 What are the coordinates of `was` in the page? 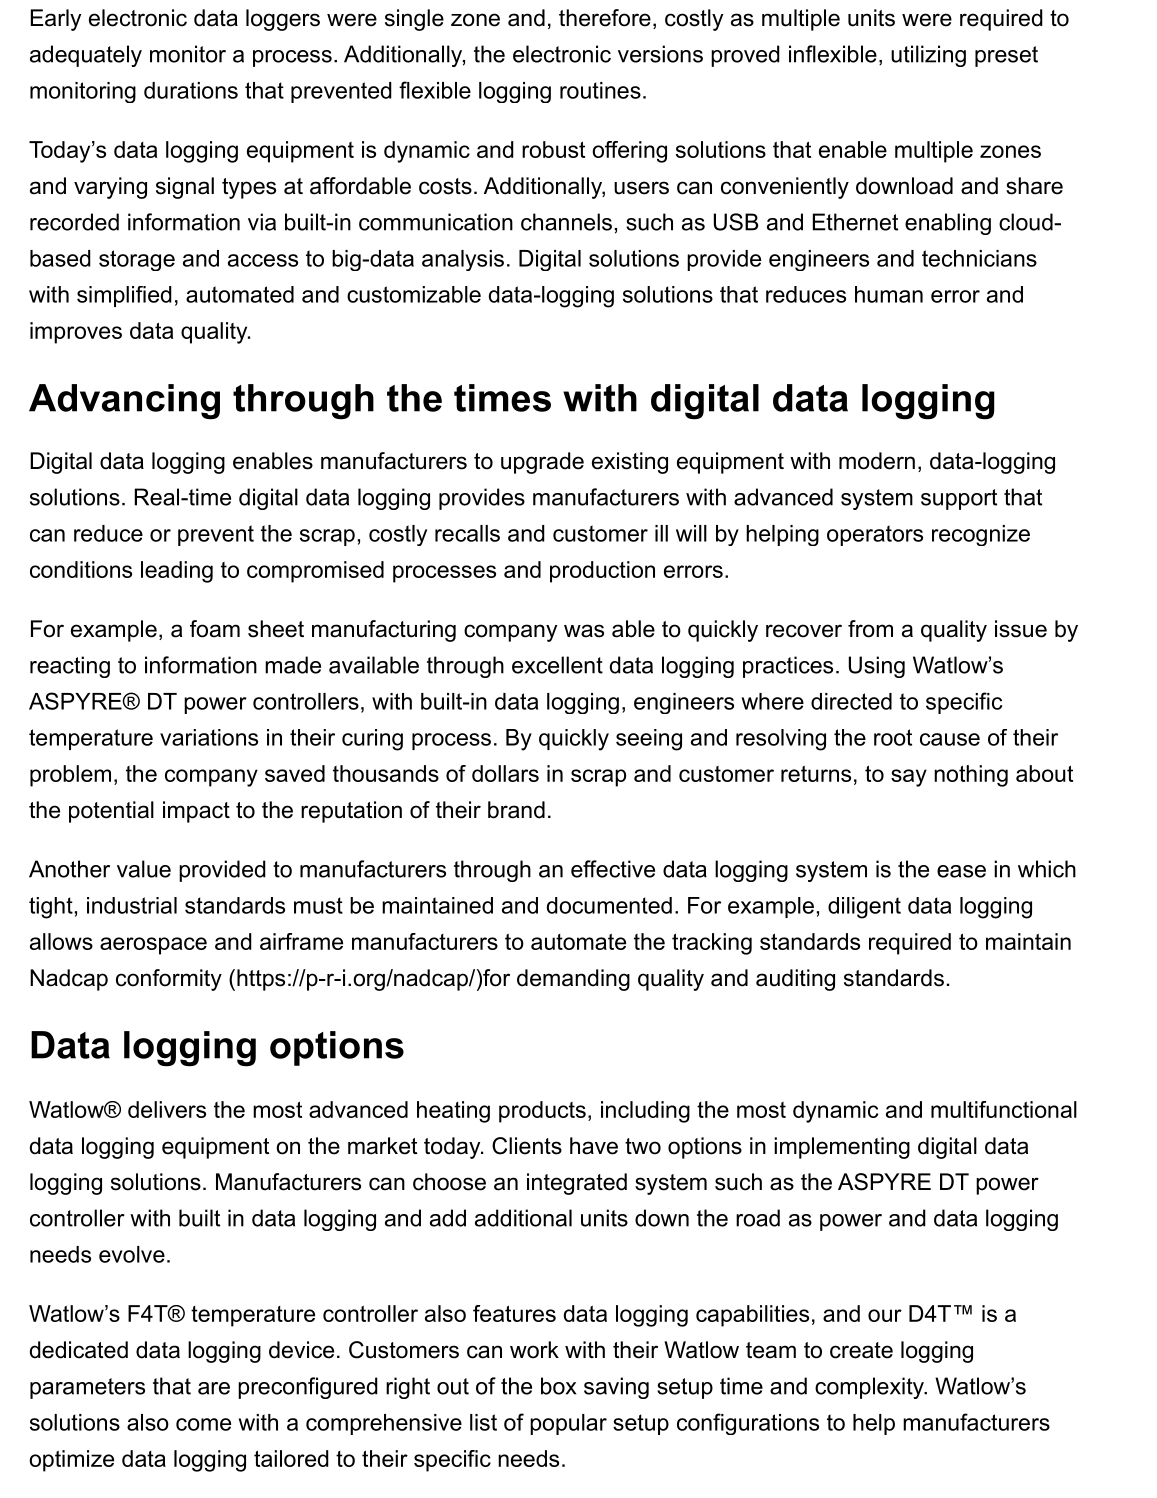 It's located at (584, 631).
